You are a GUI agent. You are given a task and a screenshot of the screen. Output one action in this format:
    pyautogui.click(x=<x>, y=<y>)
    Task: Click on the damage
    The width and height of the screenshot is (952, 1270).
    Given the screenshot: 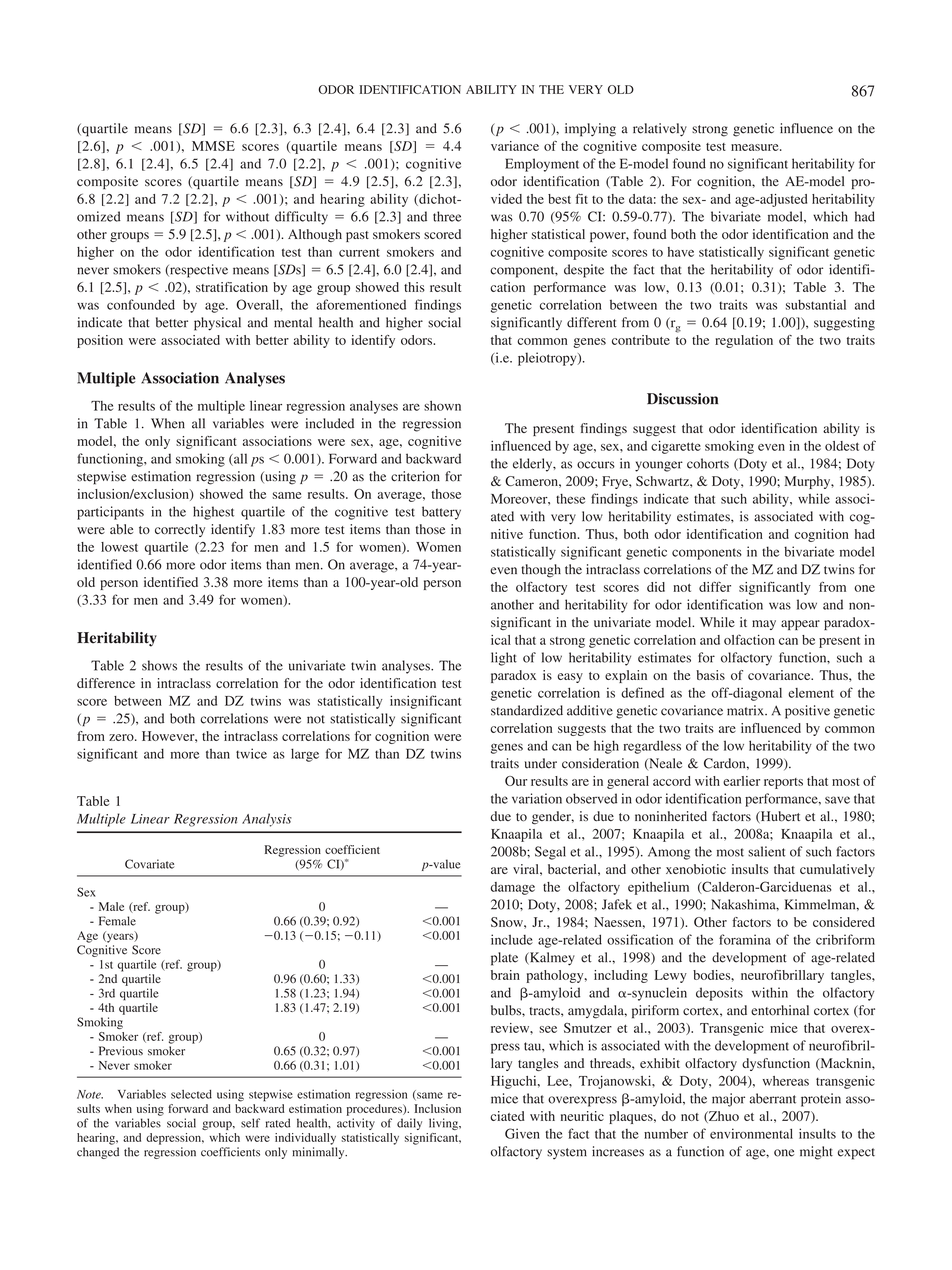 What is the action you would take?
    pyautogui.click(x=512, y=888)
